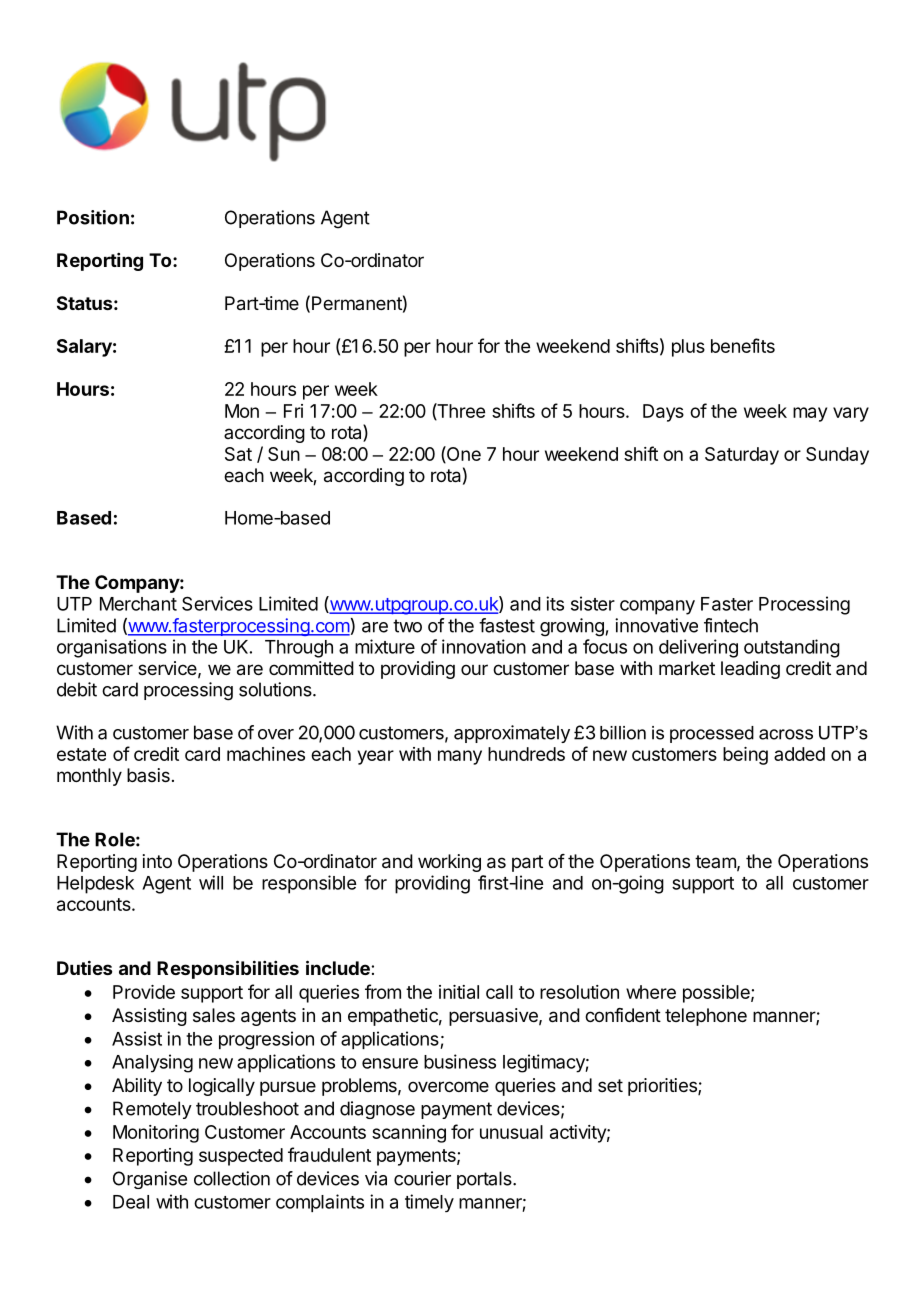 The height and width of the screenshot is (1308, 924). I want to click on priorities, so click(663, 1087).
